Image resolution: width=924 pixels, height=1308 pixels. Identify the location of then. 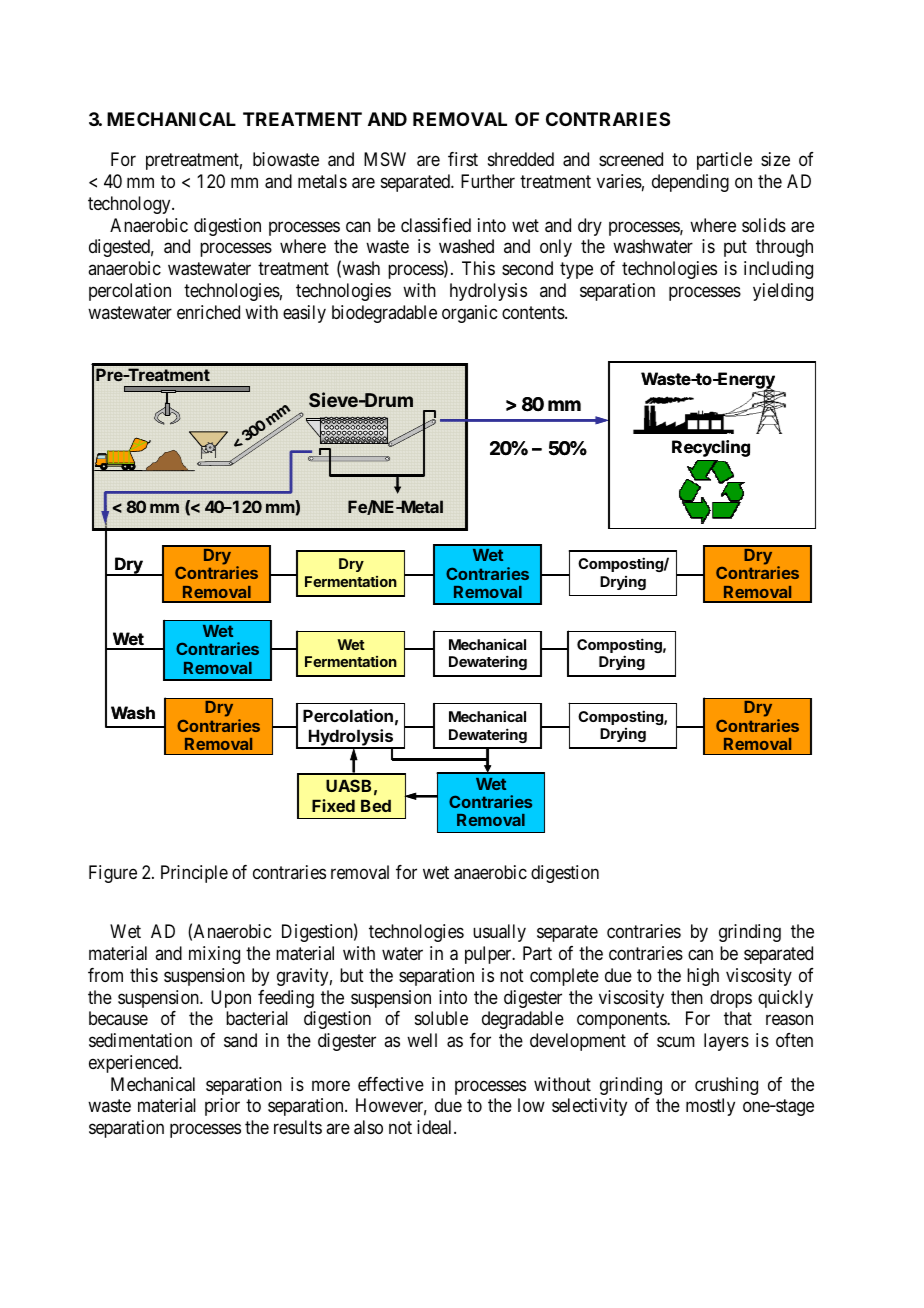
(687, 997).
